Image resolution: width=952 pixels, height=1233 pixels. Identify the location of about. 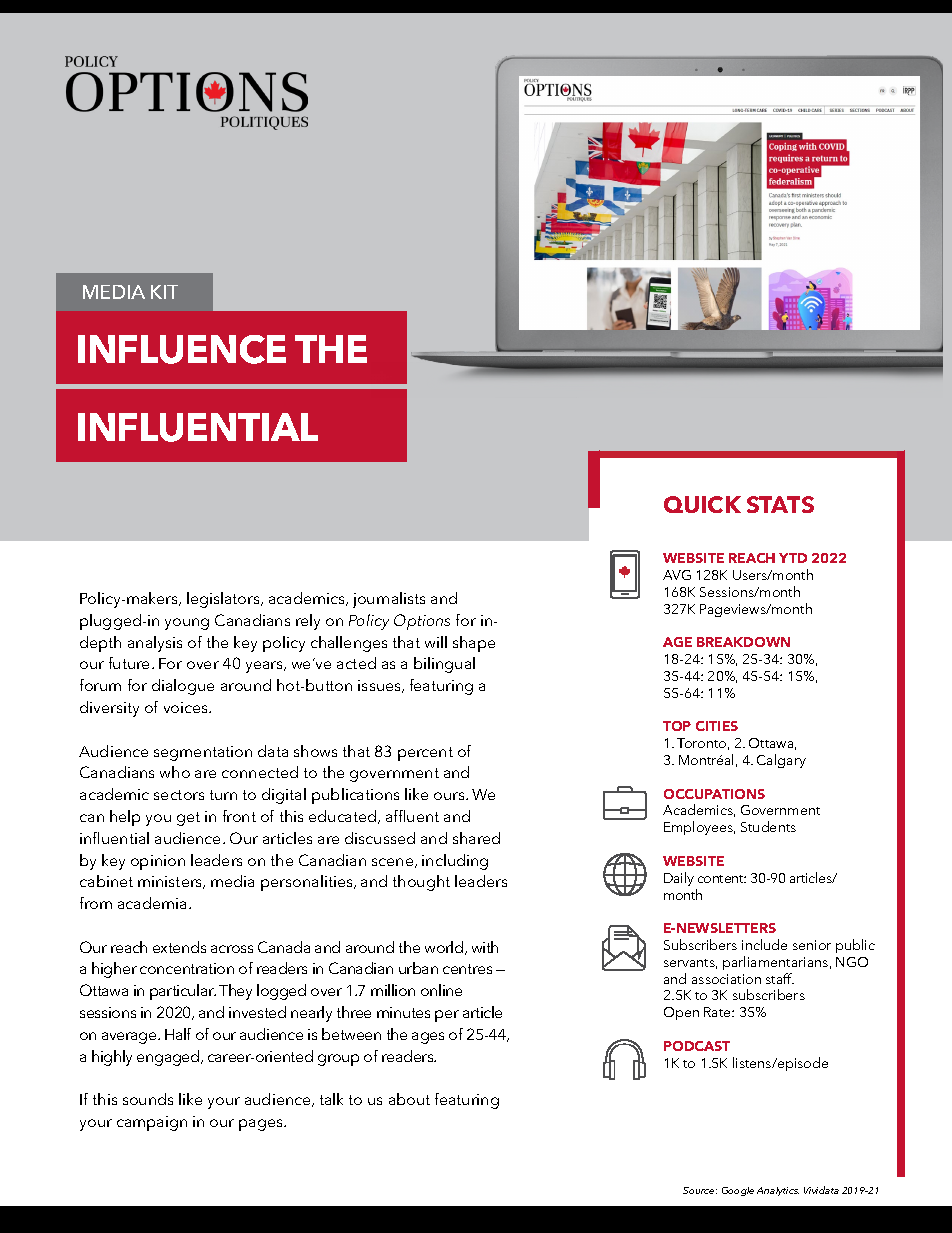
(409, 1099).
